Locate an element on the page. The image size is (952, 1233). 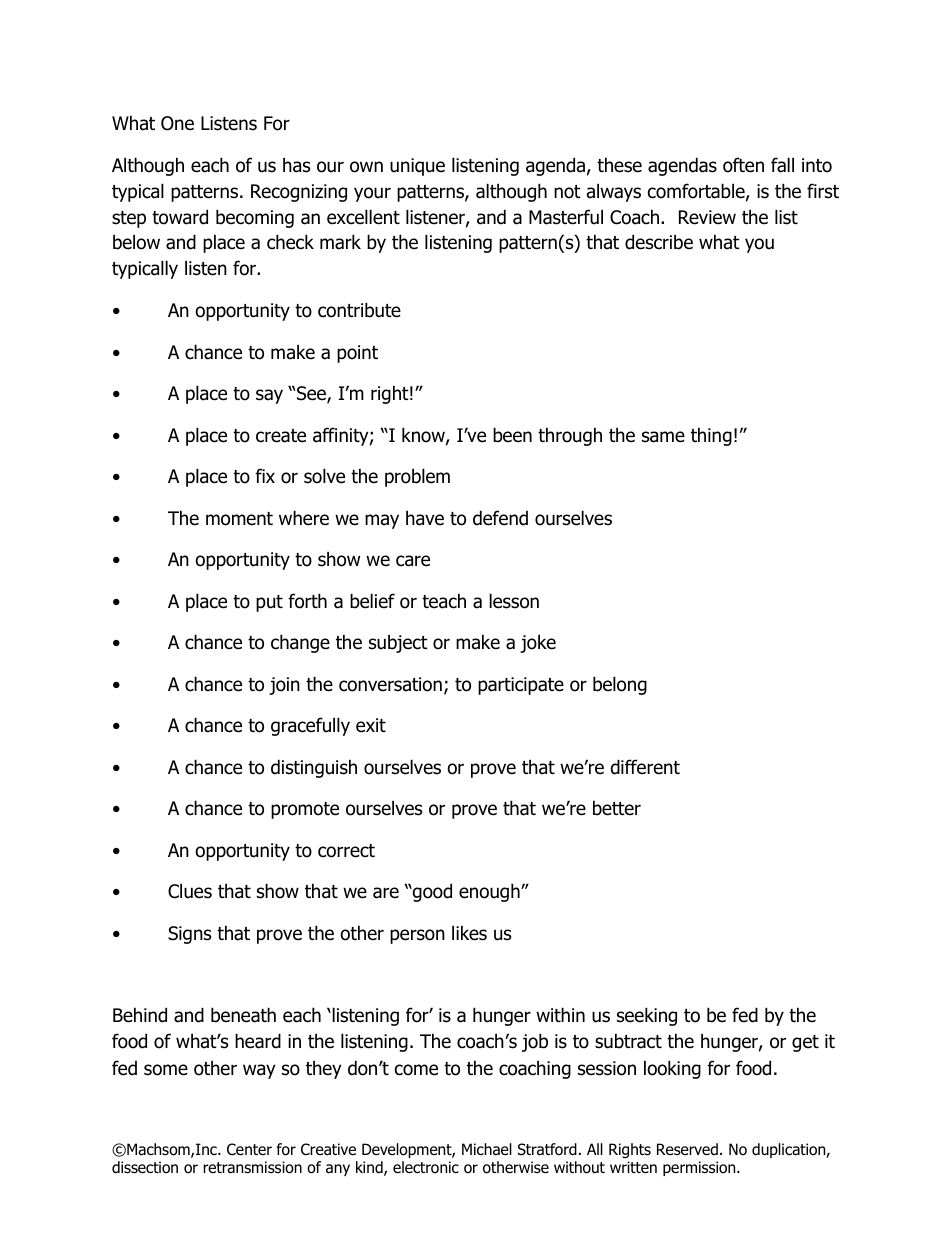
enough is located at coordinates (490, 892).
